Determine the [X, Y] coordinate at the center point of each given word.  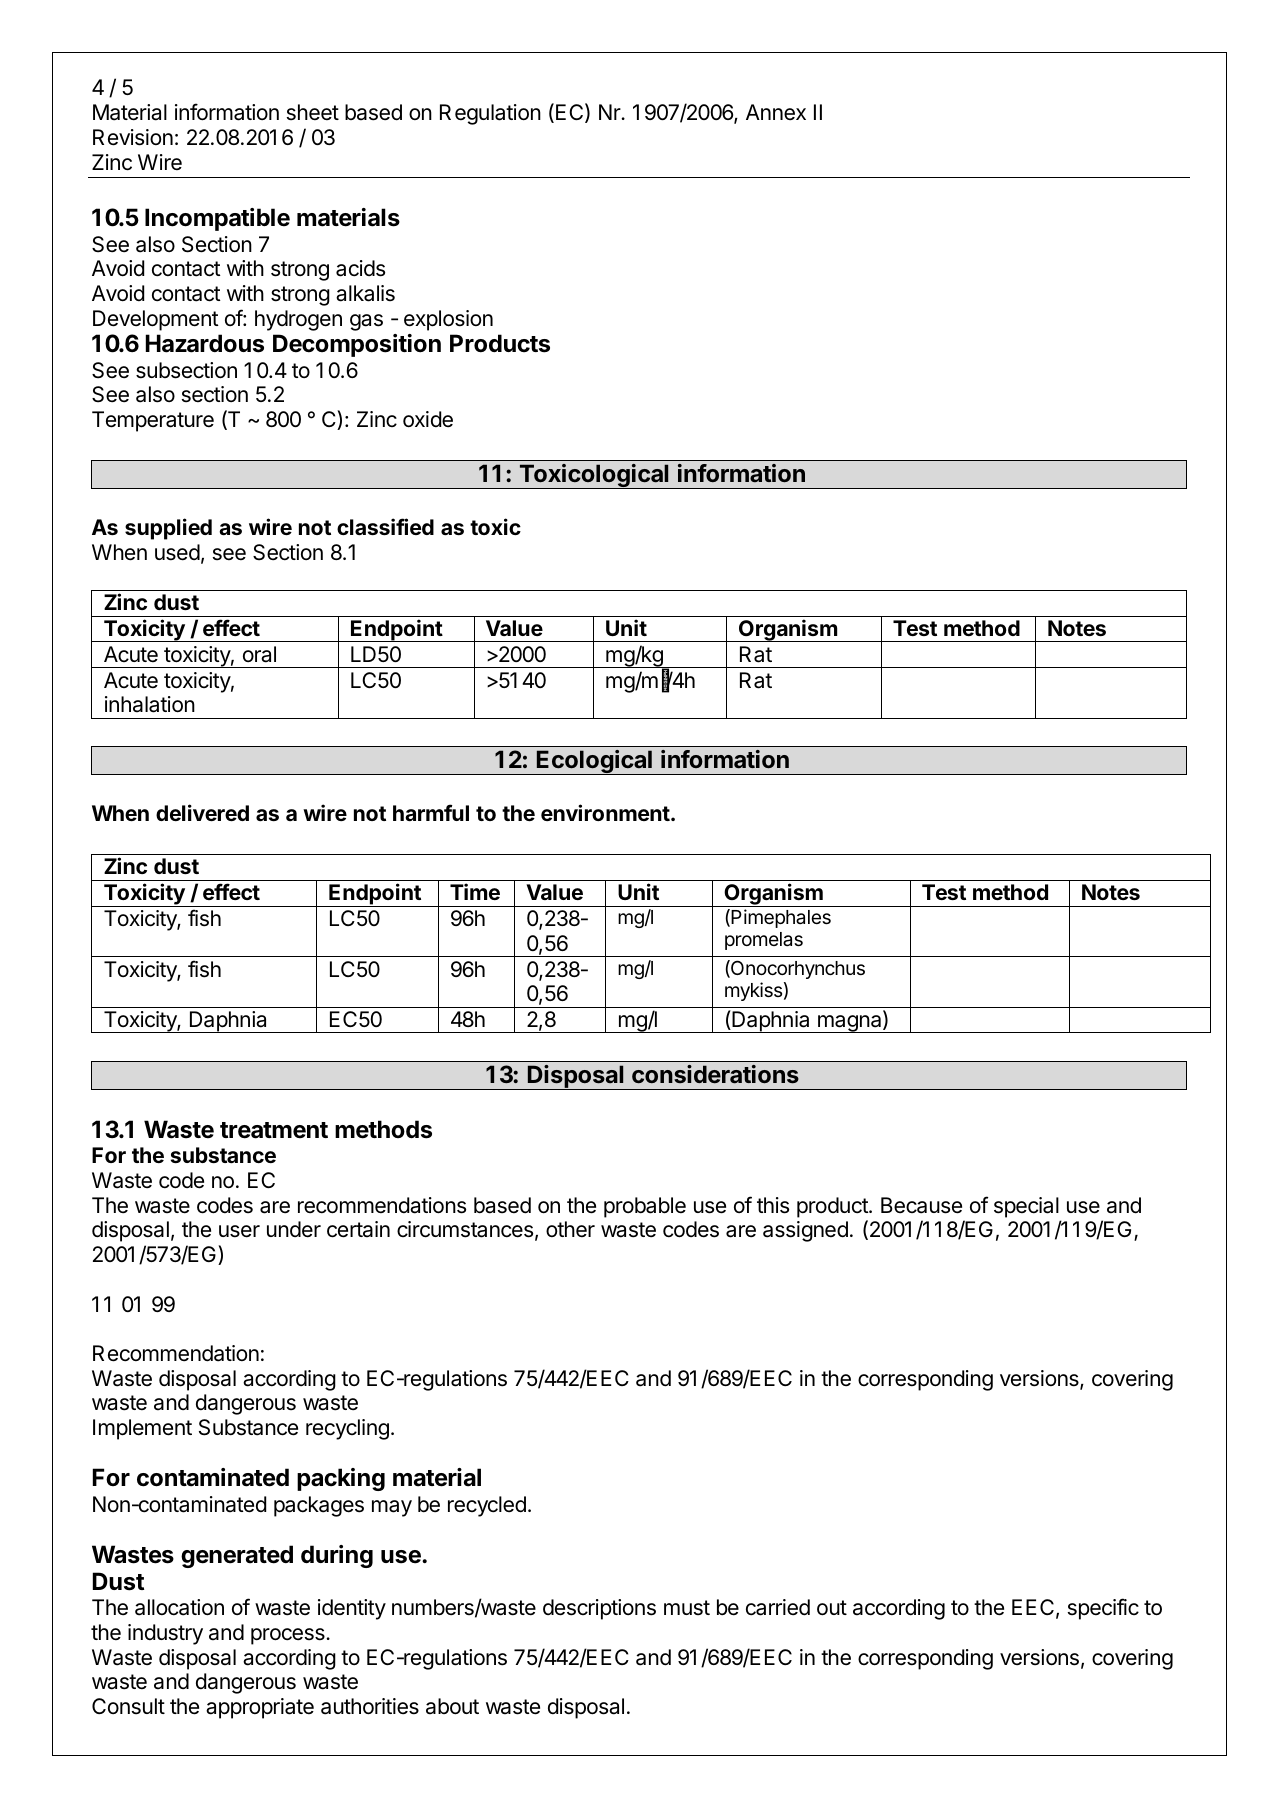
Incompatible [217, 219]
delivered [202, 812]
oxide [428, 419]
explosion [448, 320]
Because [921, 1205]
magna [849, 1024]
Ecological [594, 762]
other [570, 1229]
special [1026, 1207]
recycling [347, 1429]
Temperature [153, 421]
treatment [274, 1130]
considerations [715, 1074]
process [289, 1636]
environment [605, 812]
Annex [776, 112]
